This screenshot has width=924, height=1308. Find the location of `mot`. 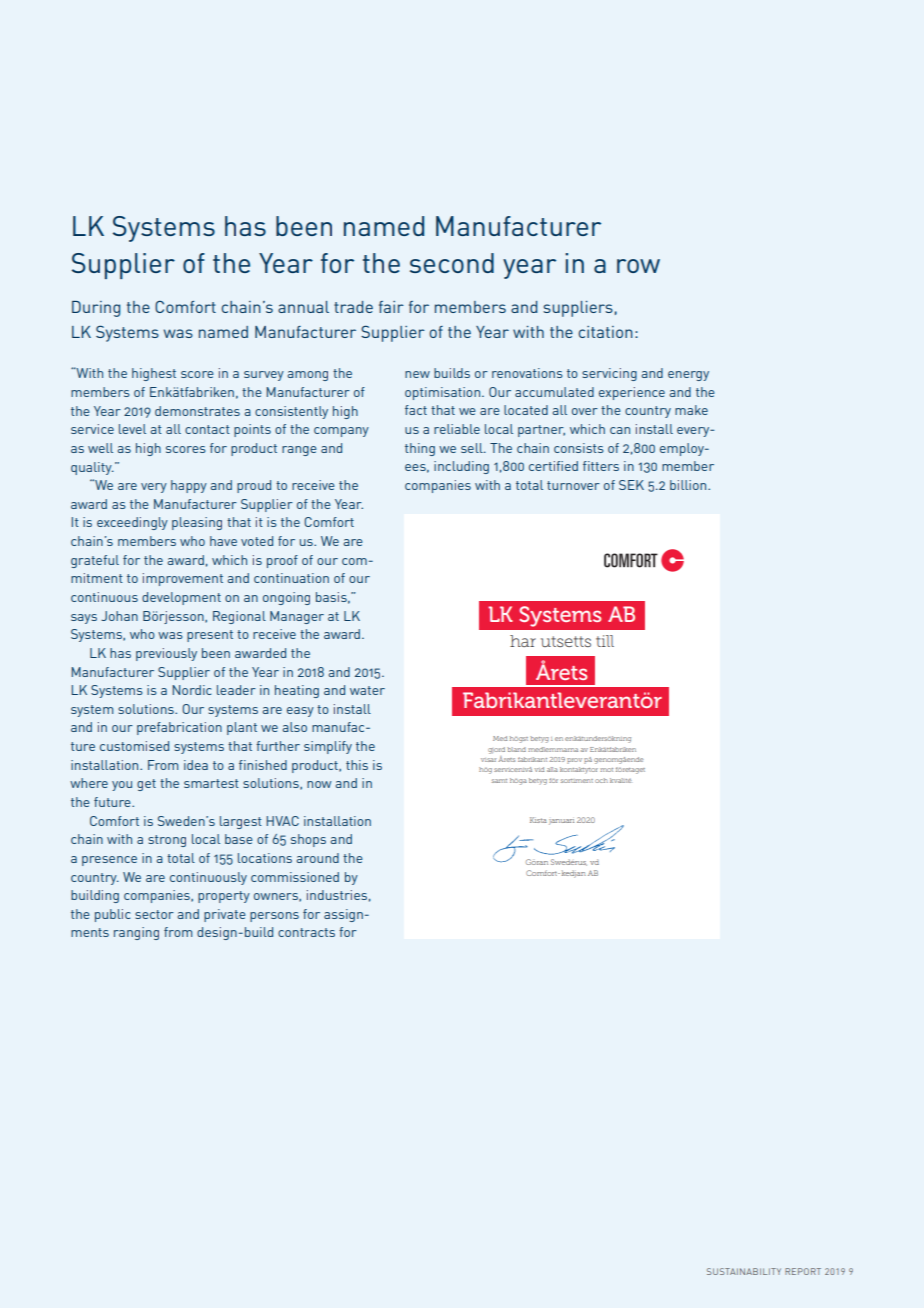

mot is located at coordinates (606, 770).
